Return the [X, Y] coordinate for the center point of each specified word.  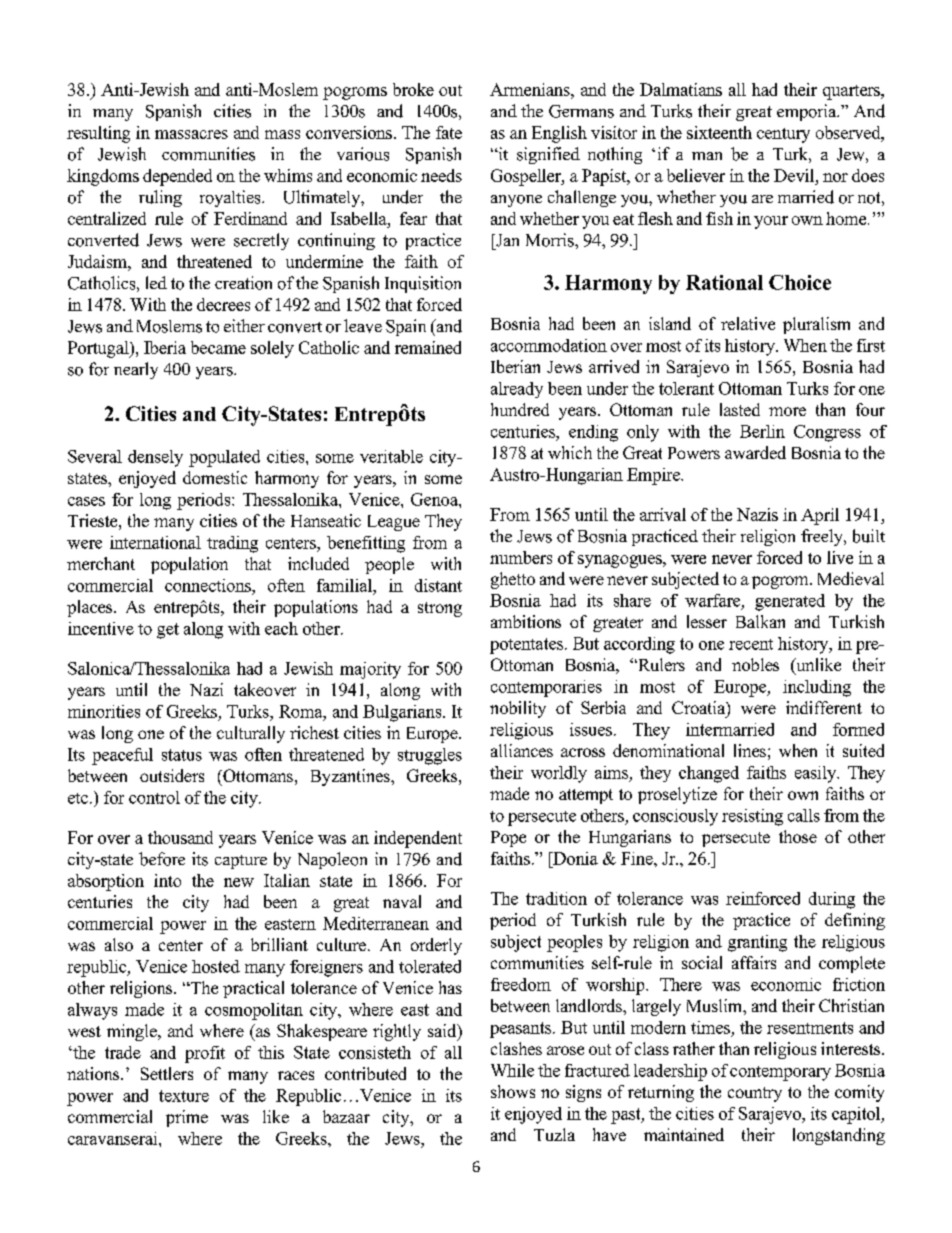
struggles [430, 756]
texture [184, 1096]
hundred [520, 409]
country [755, 1094]
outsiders [172, 775]
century [783, 135]
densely [155, 458]
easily [817, 774]
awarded [755, 452]
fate [449, 132]
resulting [98, 134]
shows [513, 1091]
